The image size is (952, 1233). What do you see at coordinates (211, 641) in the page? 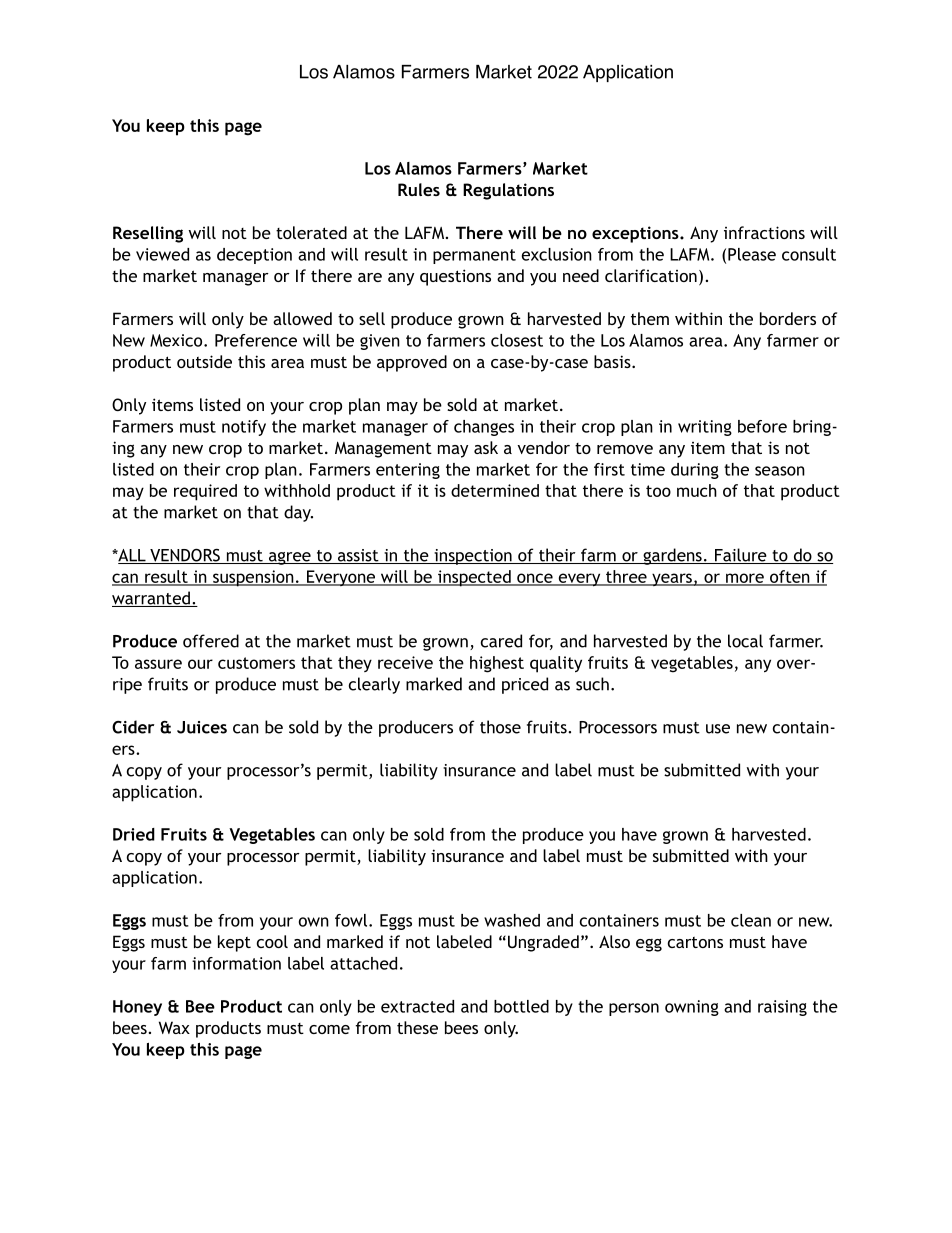
I see `offered` at bounding box center [211, 641].
